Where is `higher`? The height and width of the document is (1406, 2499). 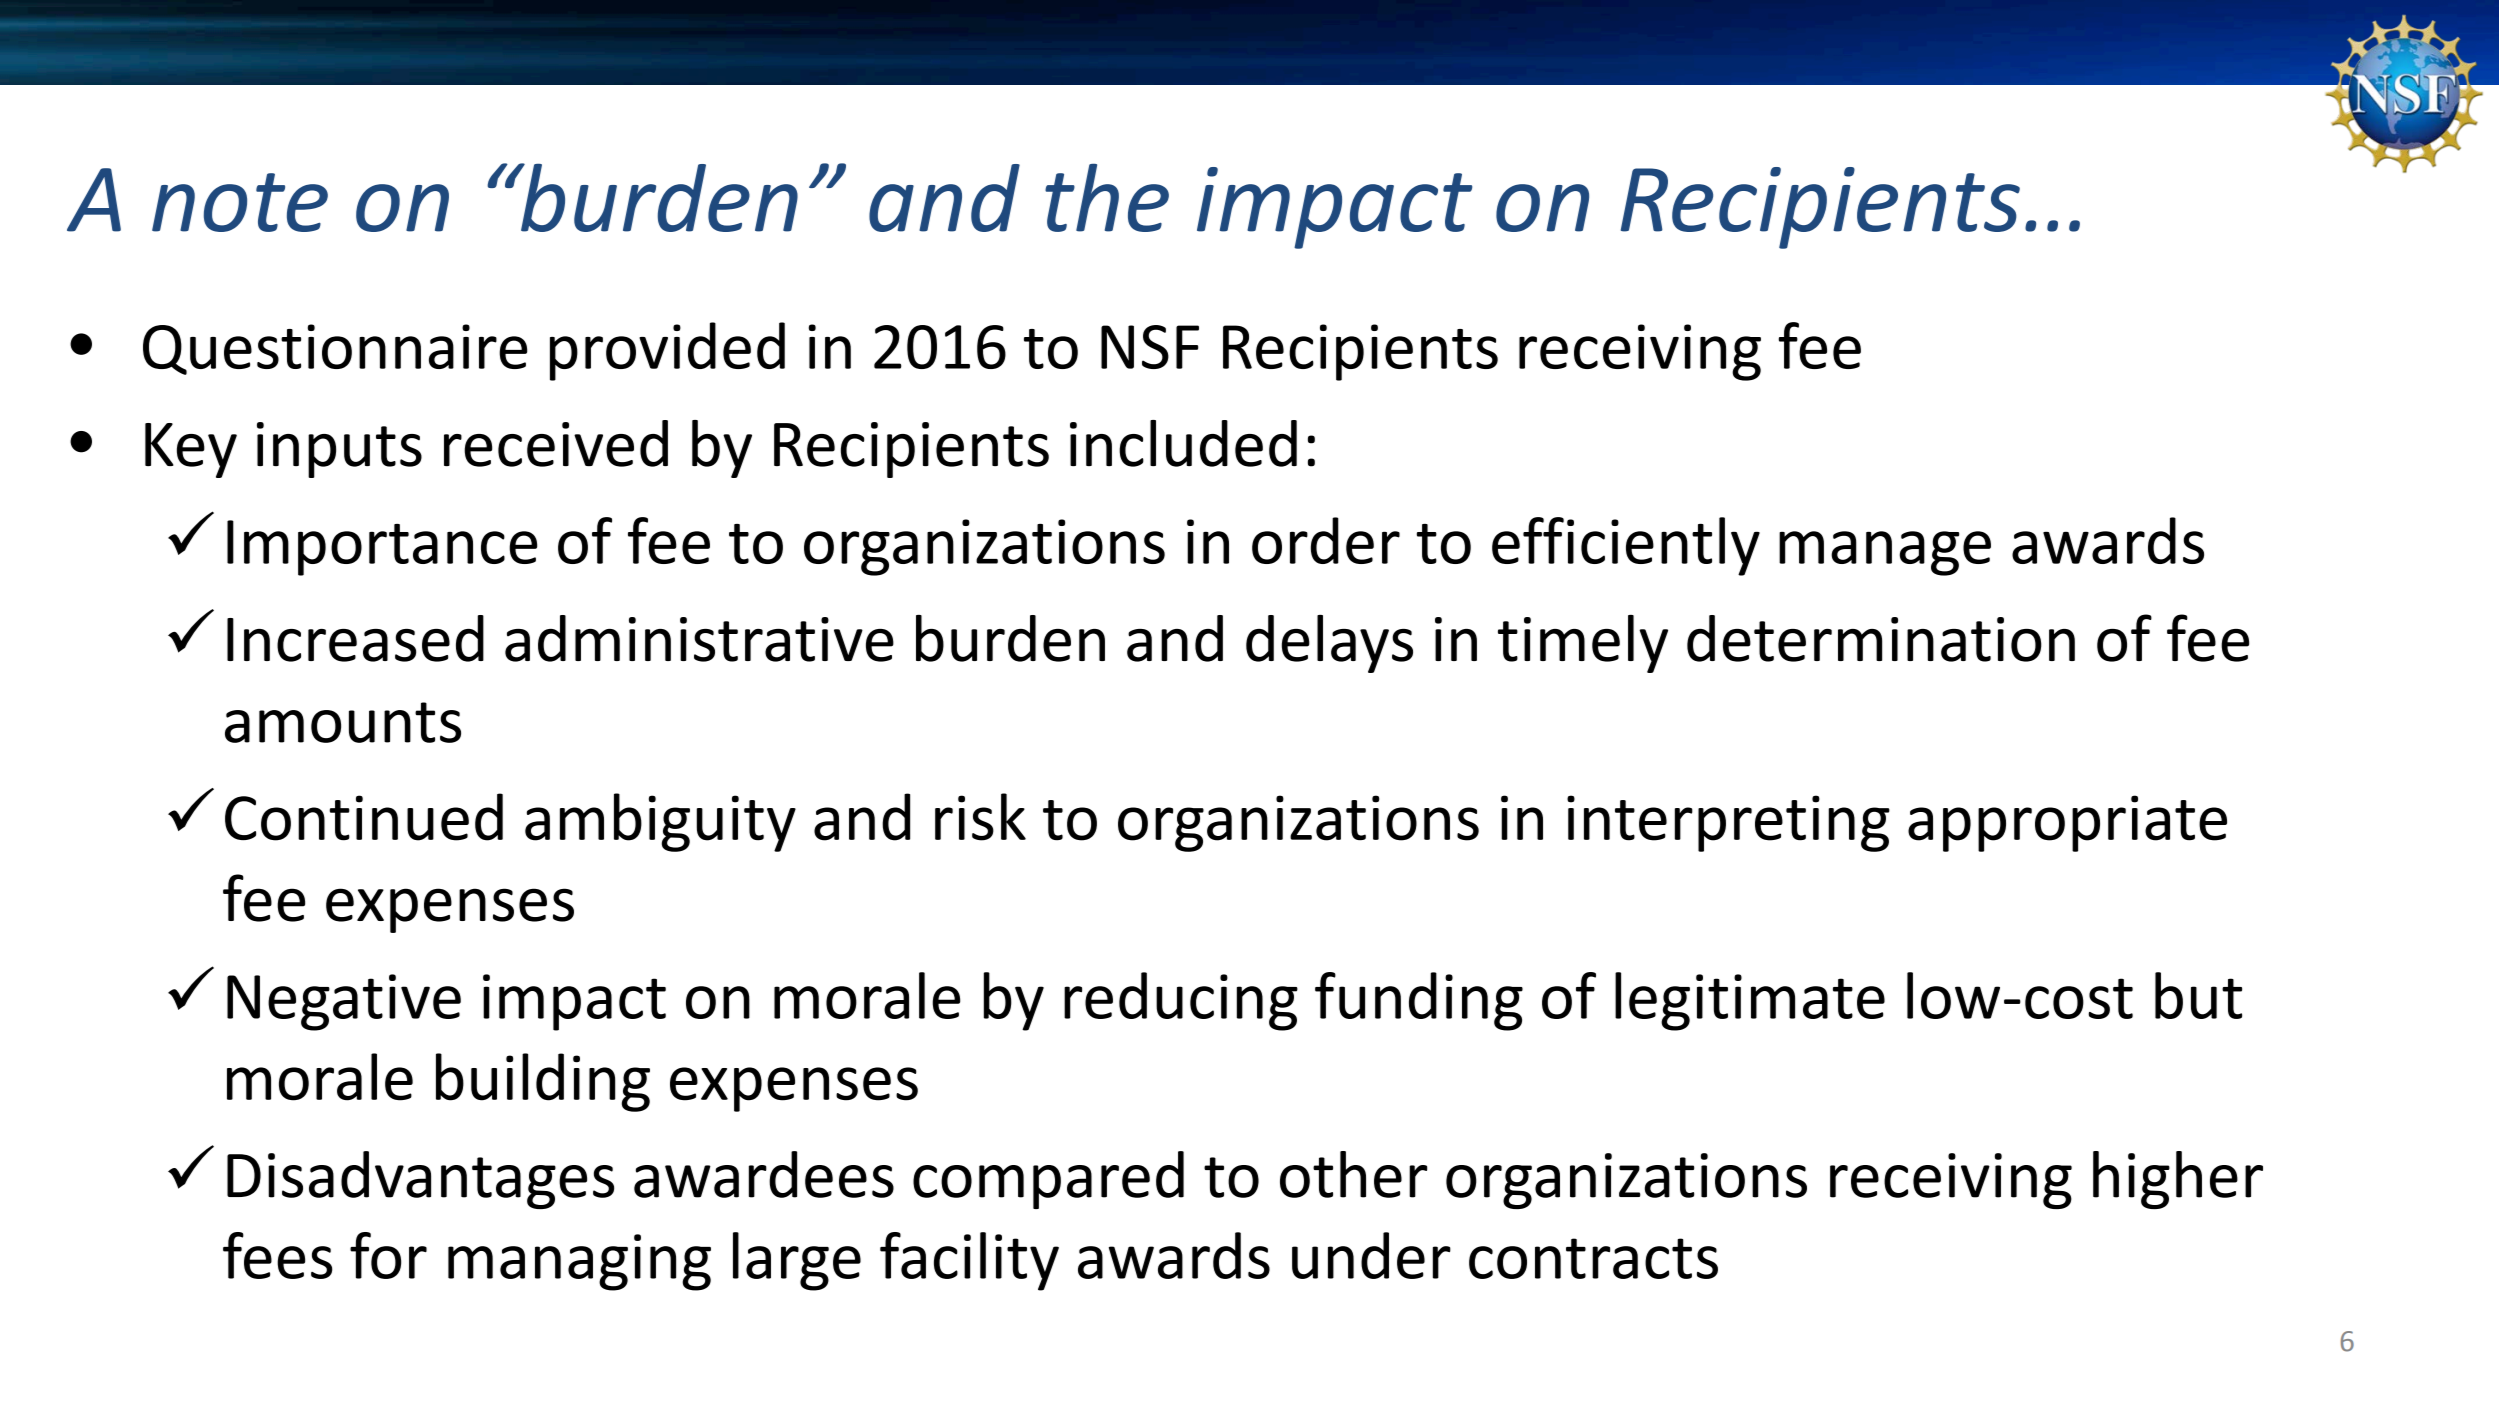 higher is located at coordinates (2178, 1180).
